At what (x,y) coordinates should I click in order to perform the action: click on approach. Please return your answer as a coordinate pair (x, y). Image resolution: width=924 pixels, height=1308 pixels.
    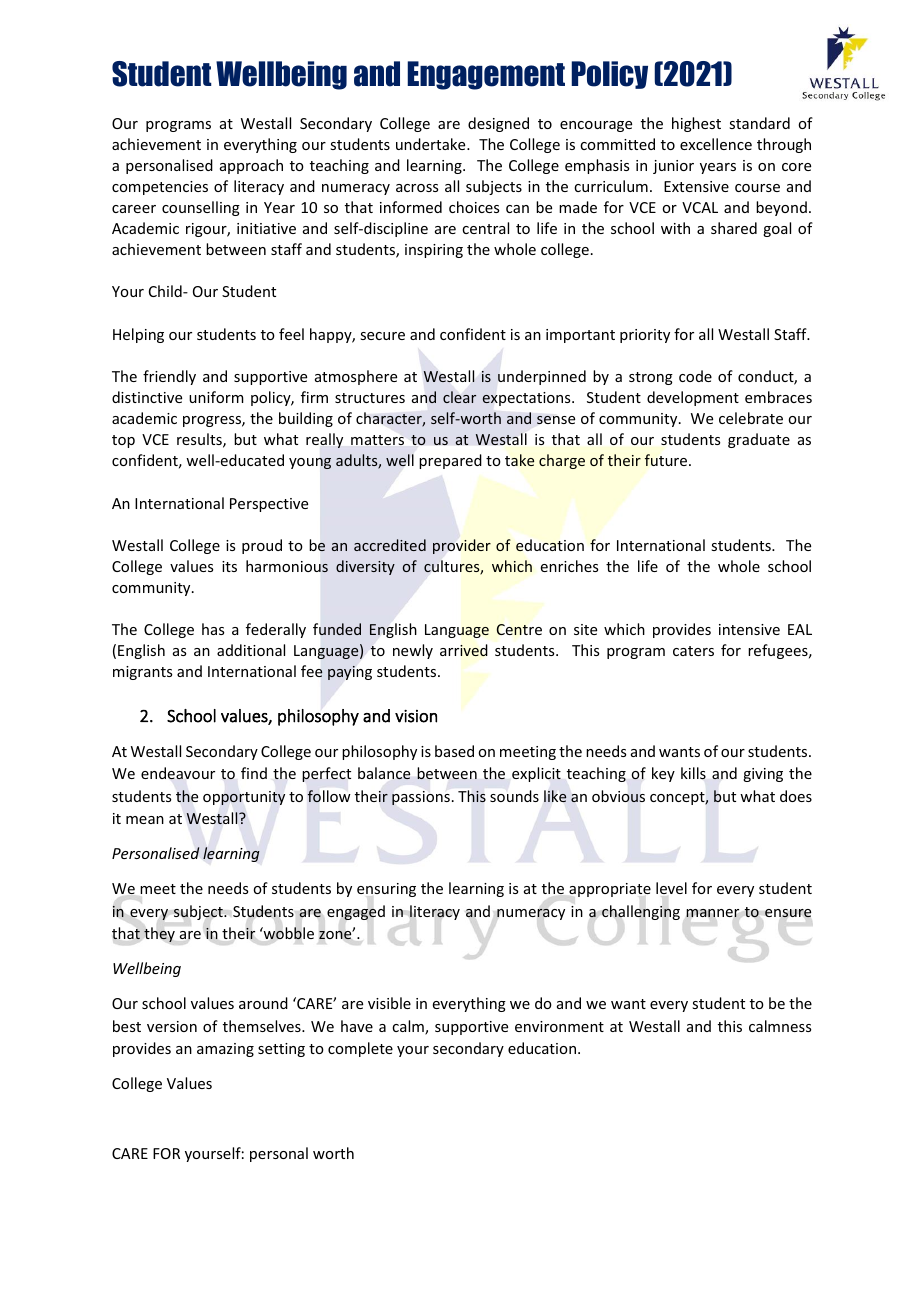
    Looking at the image, I should click on (251, 166).
